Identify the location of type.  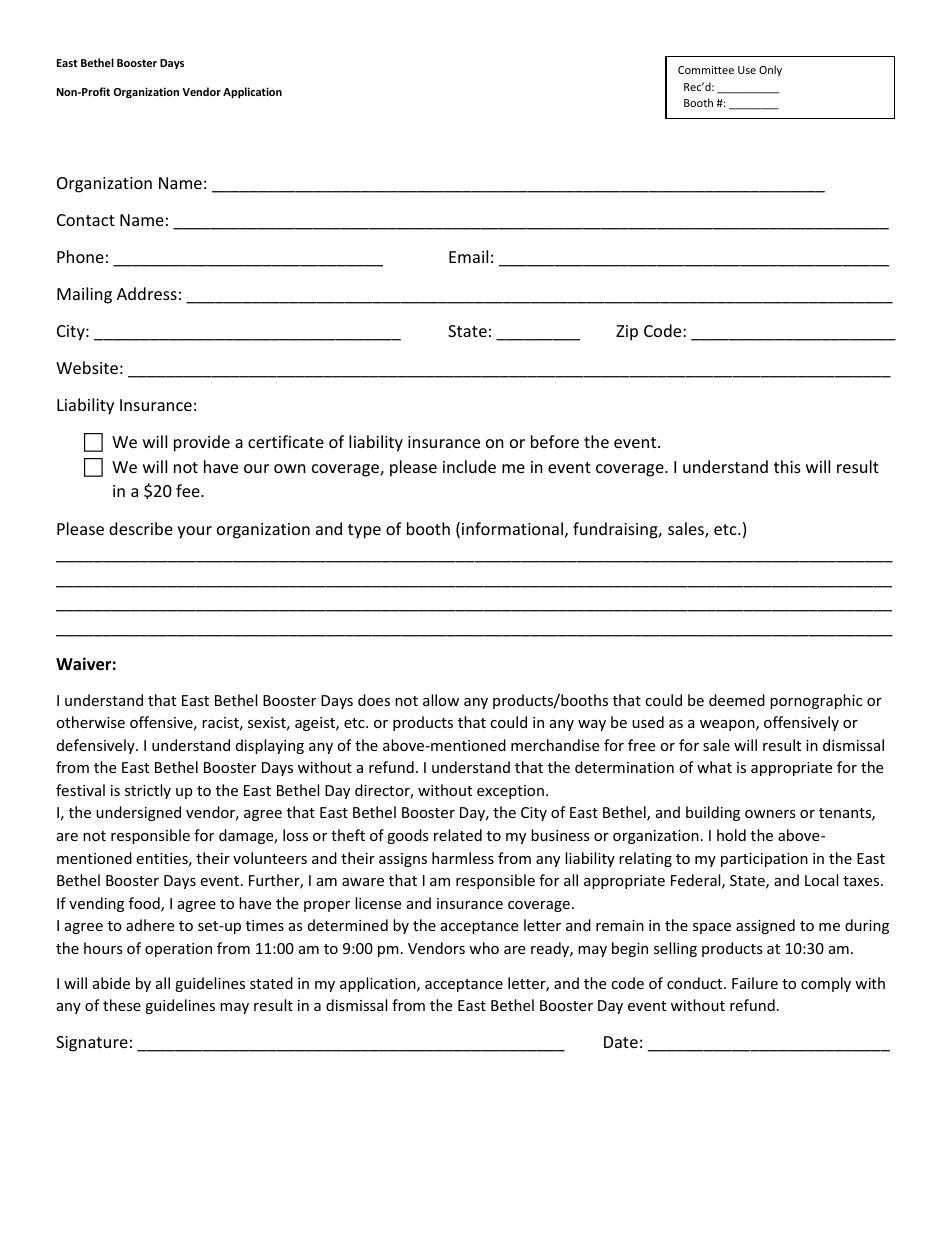
(364, 531).
